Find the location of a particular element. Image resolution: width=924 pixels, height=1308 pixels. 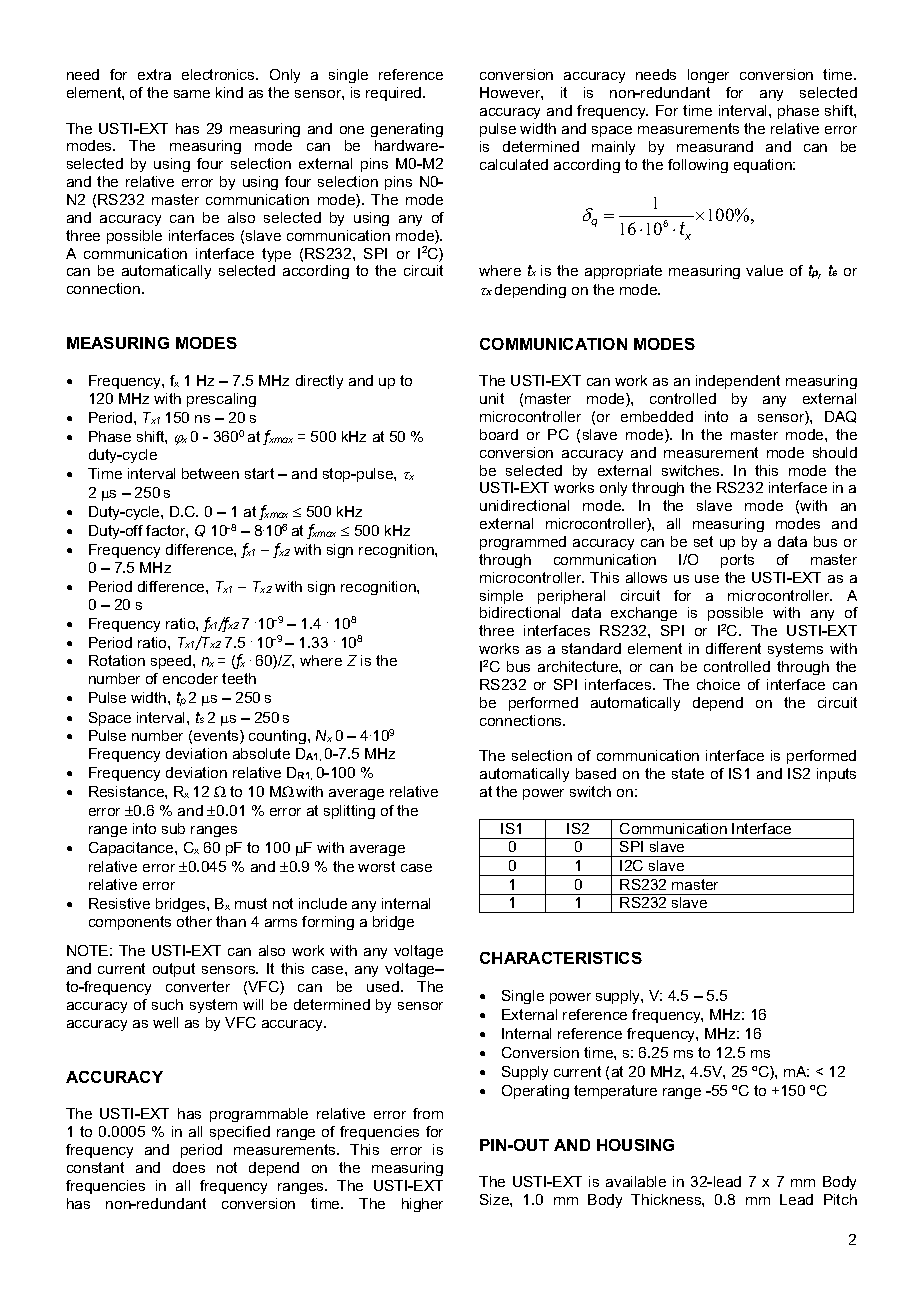

same is located at coordinates (192, 94).
